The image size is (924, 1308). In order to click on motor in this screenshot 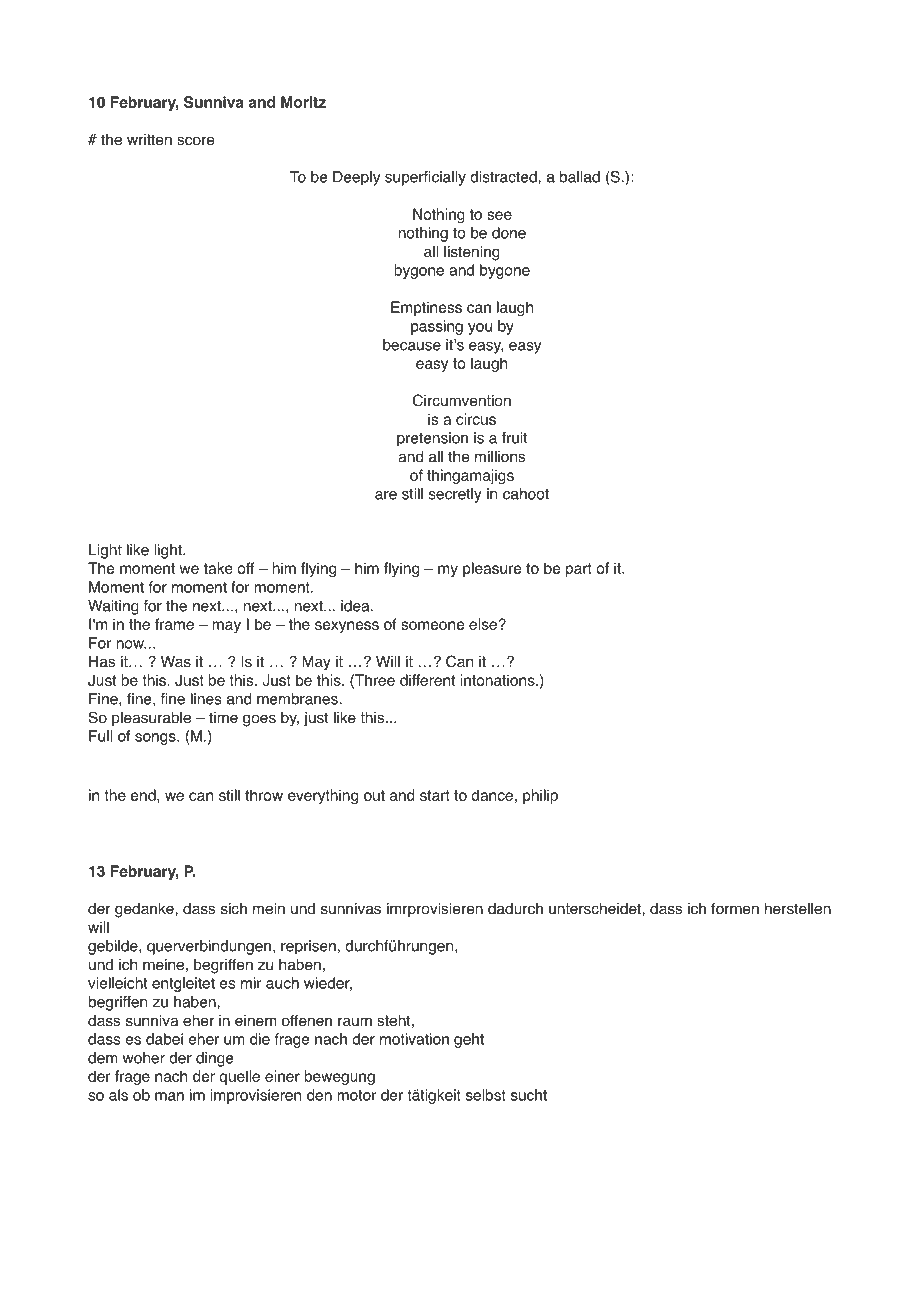, I will do `click(356, 1095)`.
